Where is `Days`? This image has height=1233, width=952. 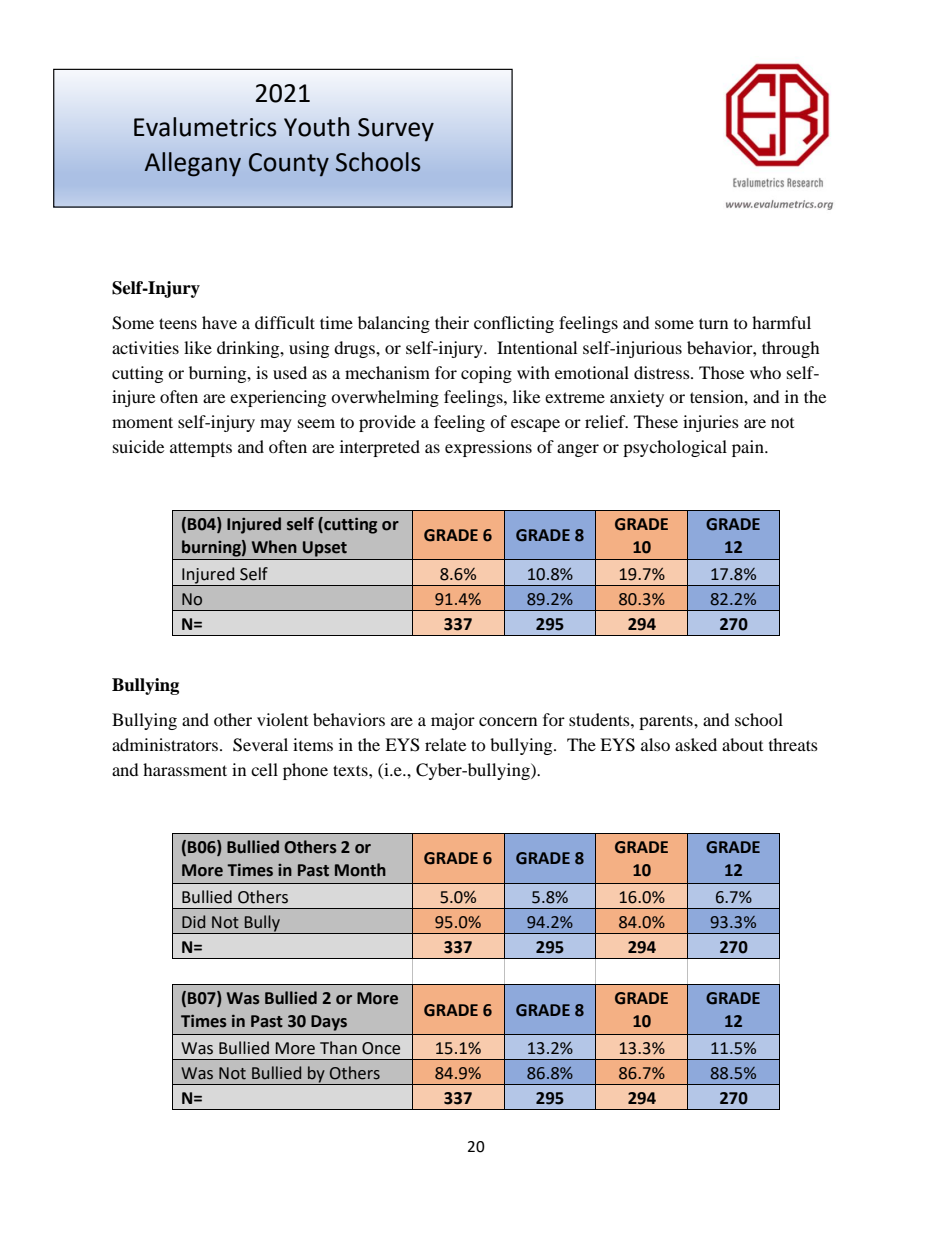 Days is located at coordinates (329, 1023).
